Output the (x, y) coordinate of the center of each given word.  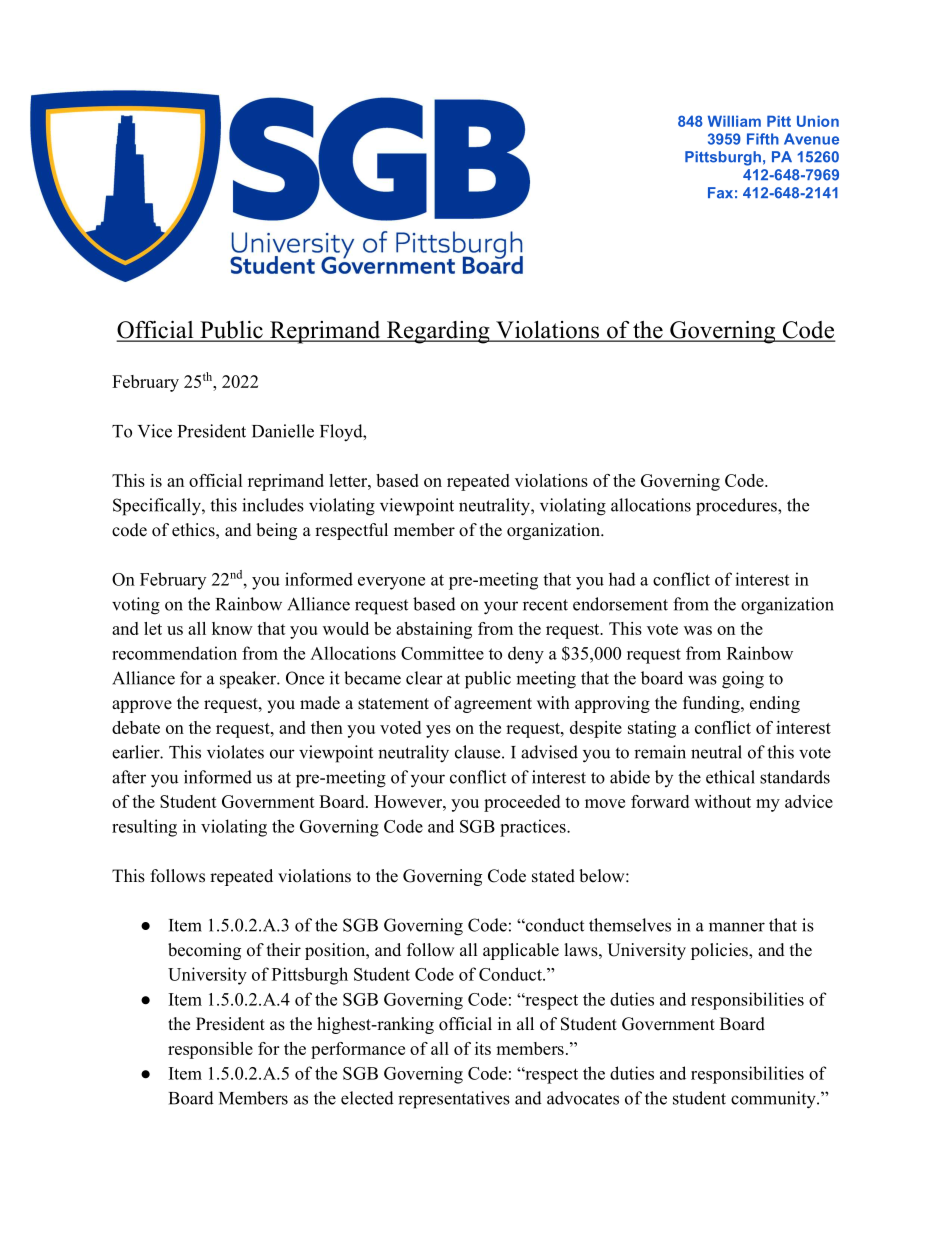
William (734, 121)
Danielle (283, 431)
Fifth (763, 139)
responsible (210, 1050)
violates (235, 752)
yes (438, 731)
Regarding (438, 332)
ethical (730, 777)
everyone (391, 583)
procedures (737, 507)
